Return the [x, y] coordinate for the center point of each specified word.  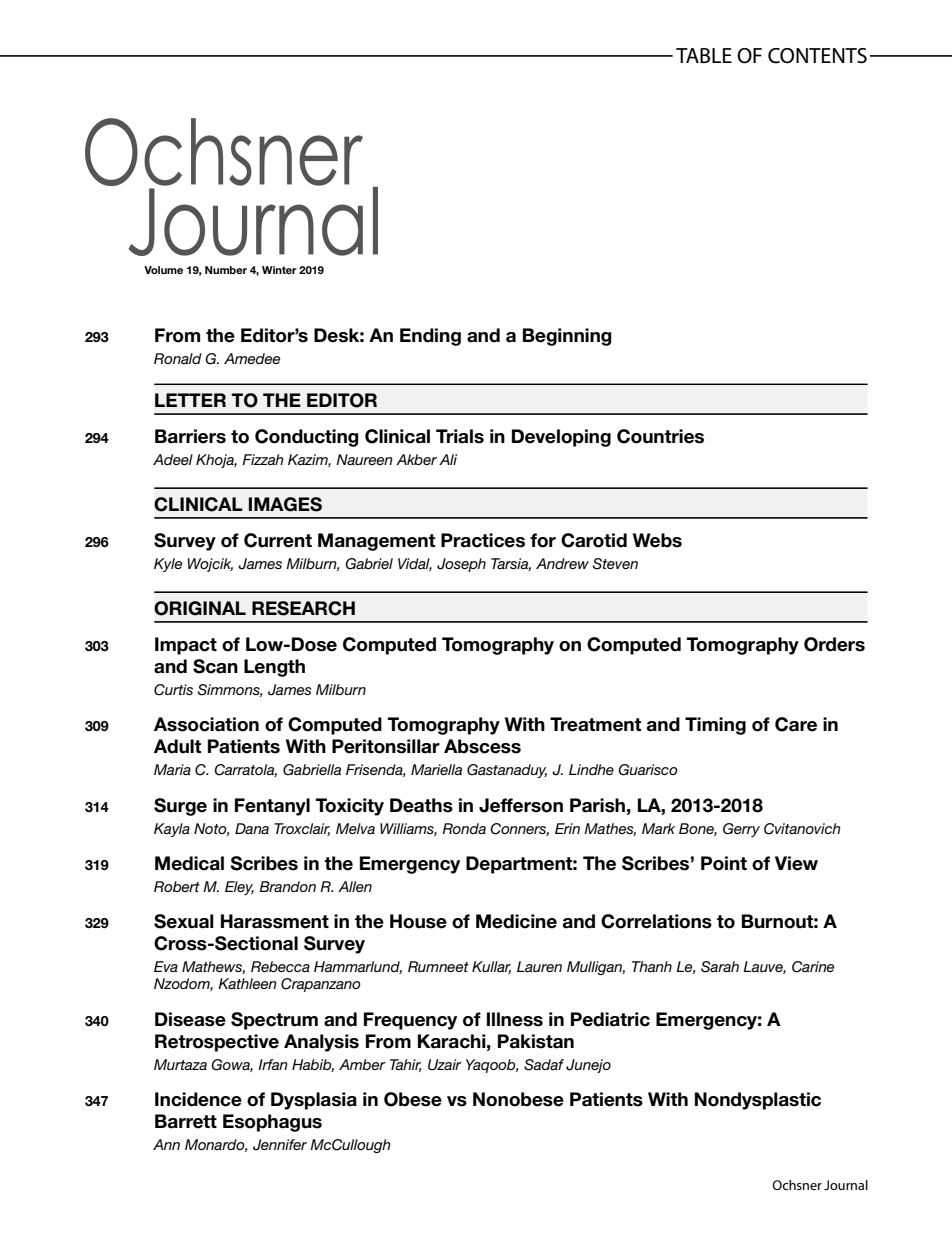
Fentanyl [272, 807]
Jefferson [521, 805]
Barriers [190, 436]
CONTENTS [817, 56]
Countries [660, 436]
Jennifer [280, 1145]
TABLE [704, 55]
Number [226, 270]
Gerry [741, 830]
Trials [460, 436]
